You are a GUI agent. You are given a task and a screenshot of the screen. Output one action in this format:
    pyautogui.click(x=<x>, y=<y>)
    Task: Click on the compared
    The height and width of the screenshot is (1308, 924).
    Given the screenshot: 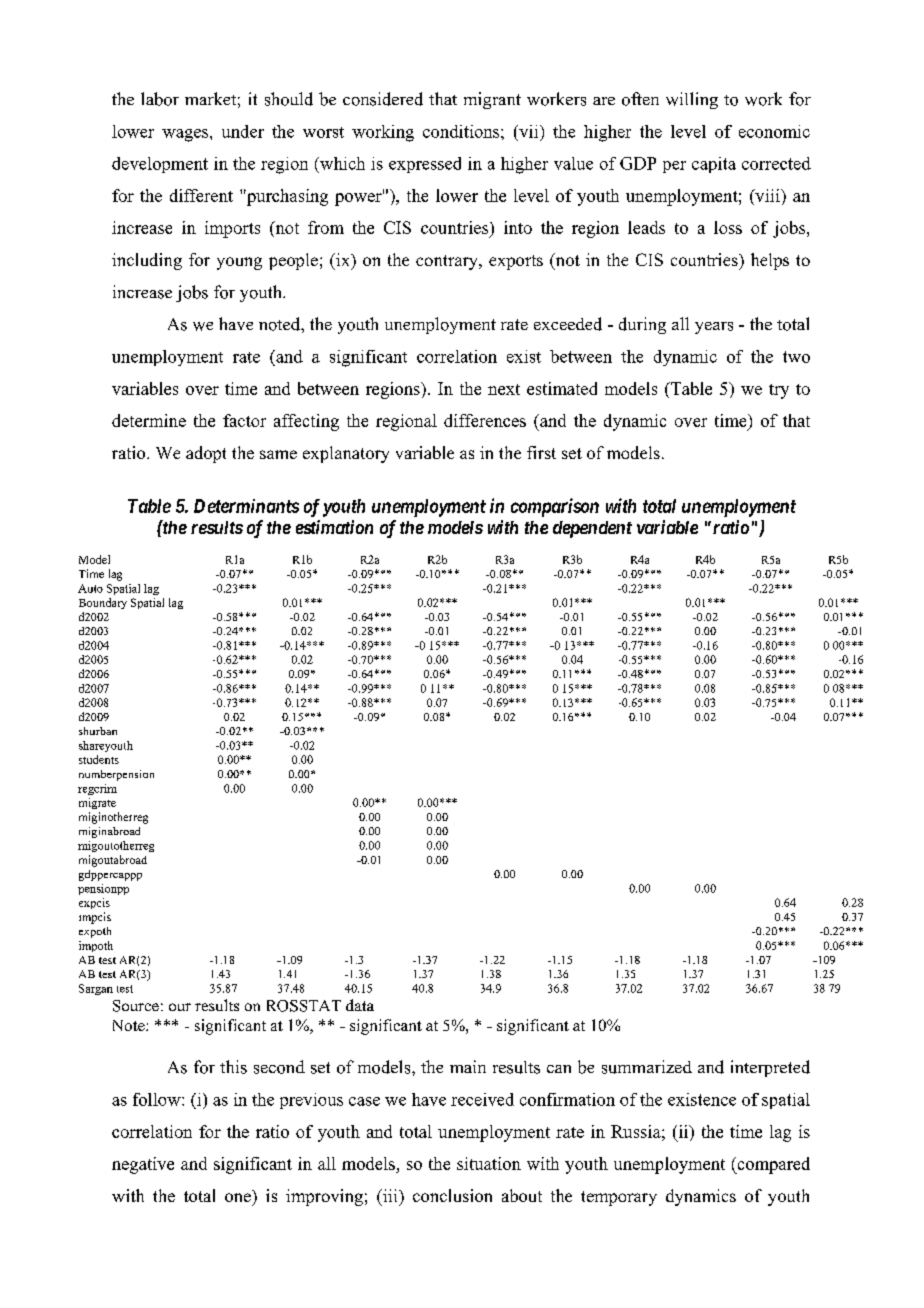 What is the action you would take?
    pyautogui.click(x=772, y=1165)
